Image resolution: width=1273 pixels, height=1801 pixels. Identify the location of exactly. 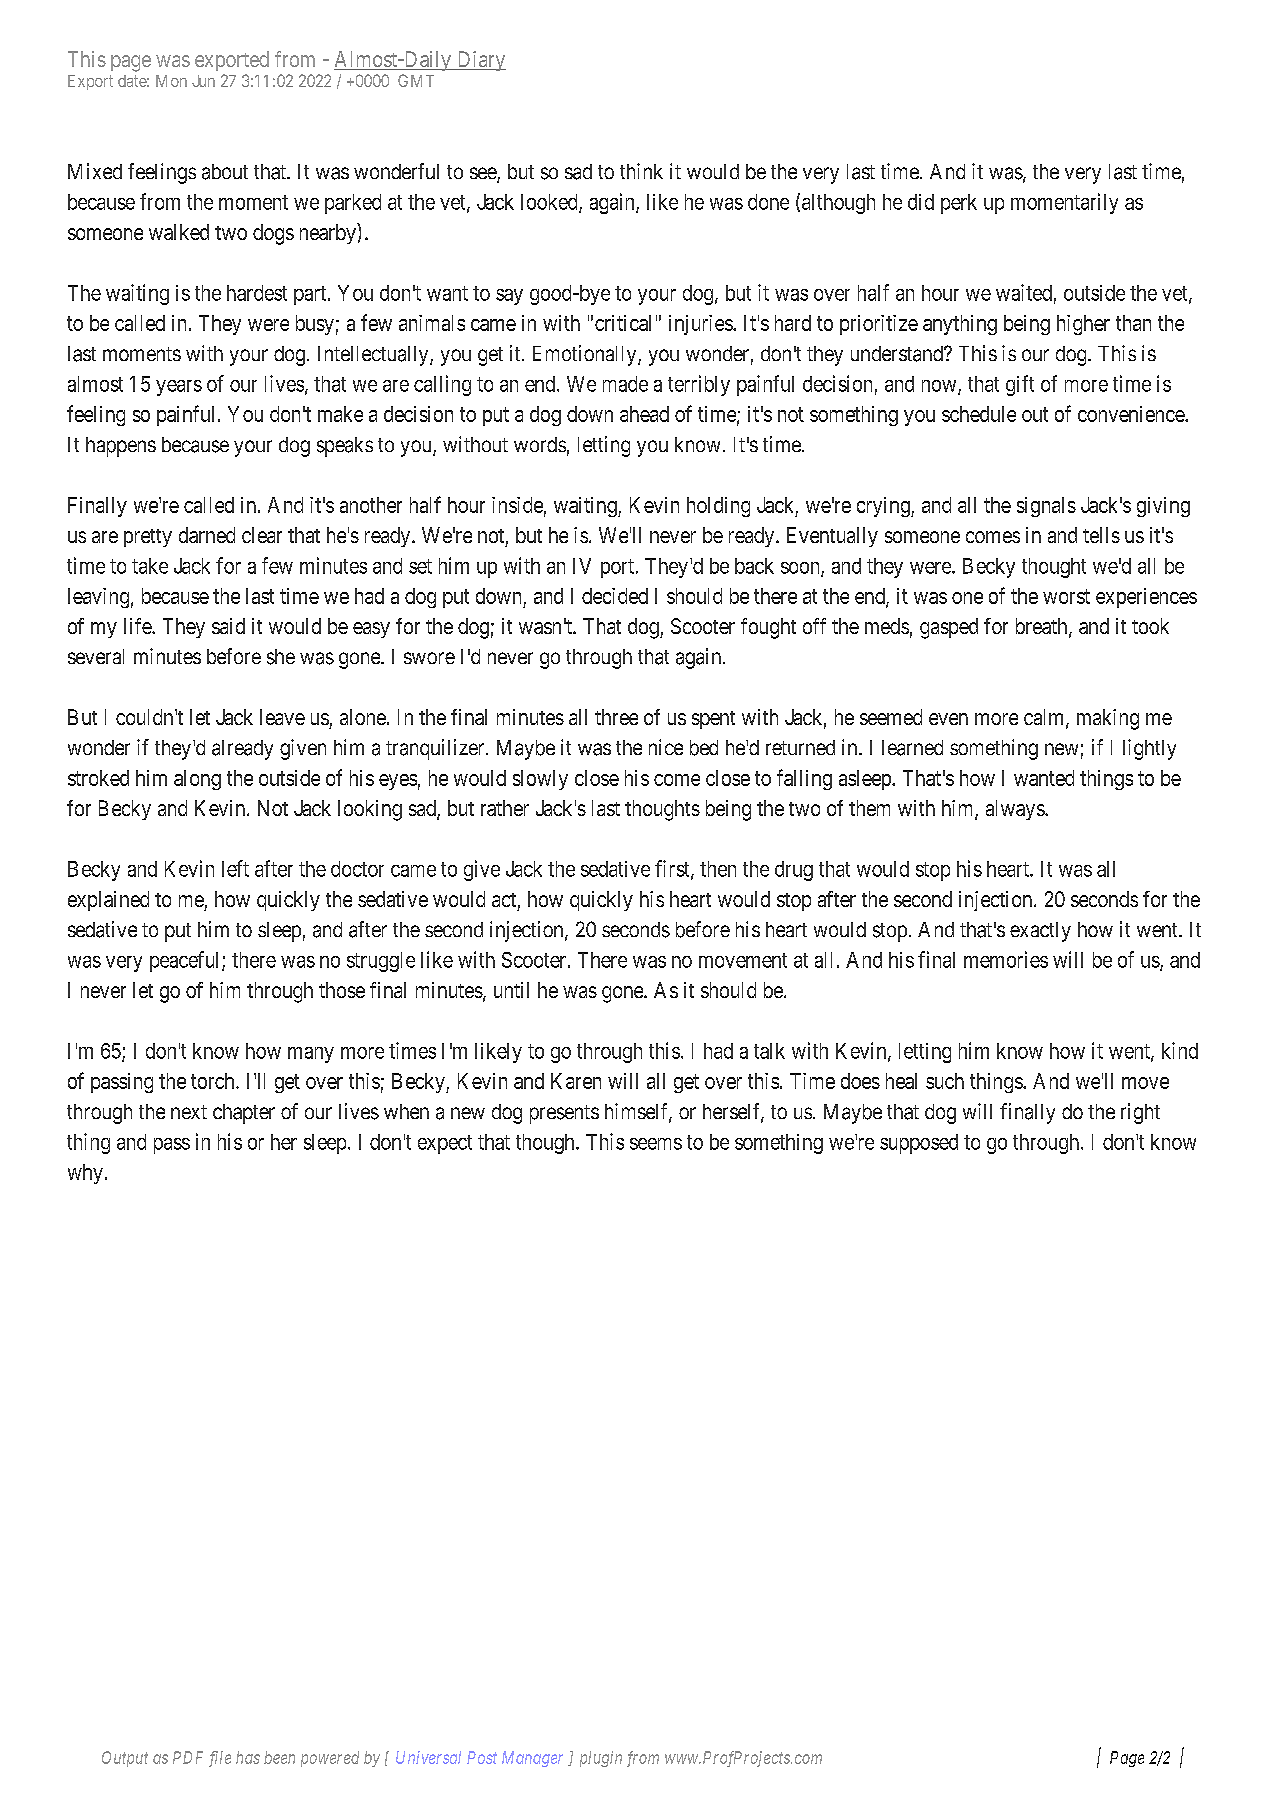
(1040, 932).
